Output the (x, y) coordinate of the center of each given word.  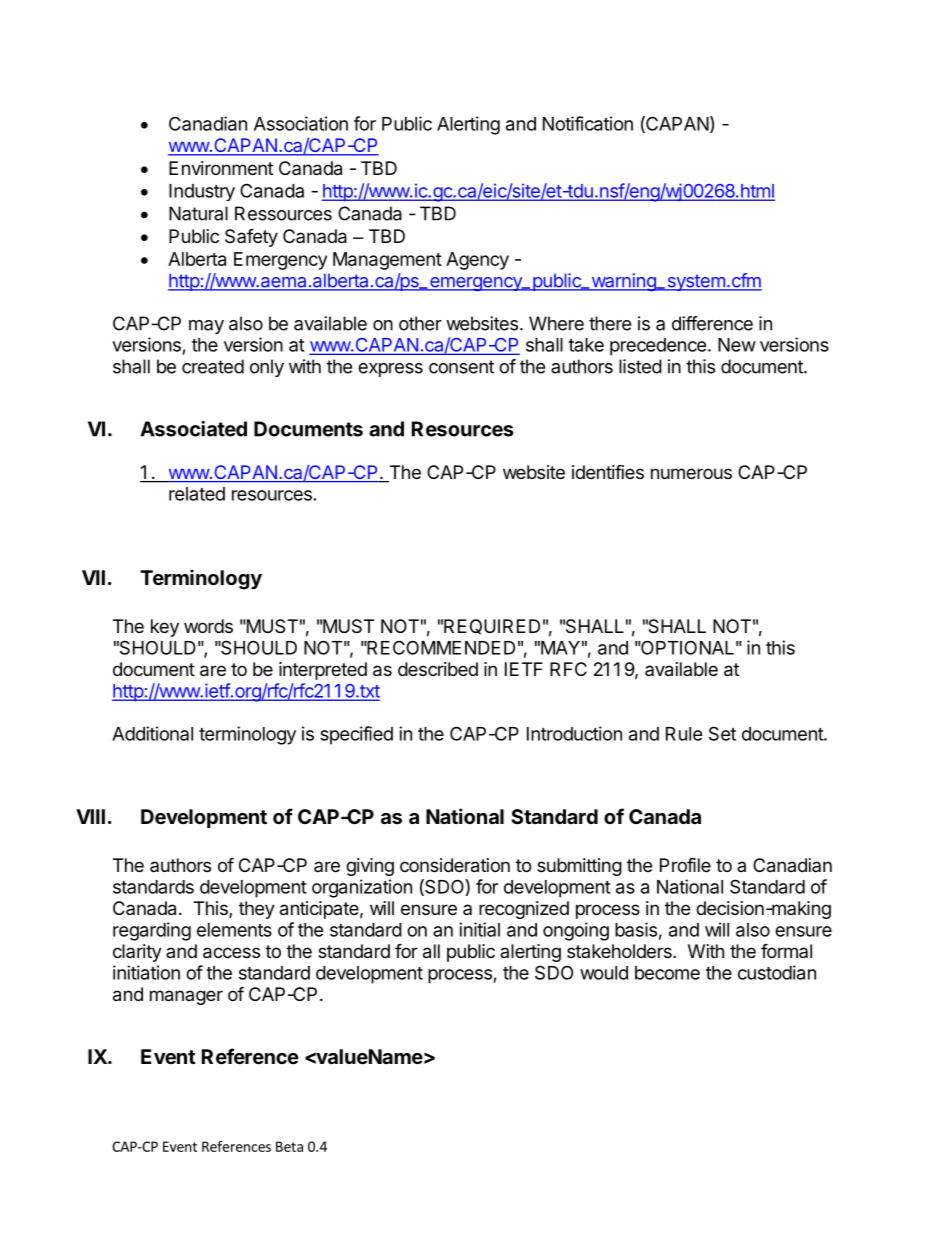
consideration (455, 865)
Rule (684, 734)
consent (461, 367)
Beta (289, 1146)
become (667, 973)
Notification (588, 123)
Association (301, 123)
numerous (691, 473)
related (197, 494)
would (604, 973)
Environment (221, 168)
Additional (152, 733)
